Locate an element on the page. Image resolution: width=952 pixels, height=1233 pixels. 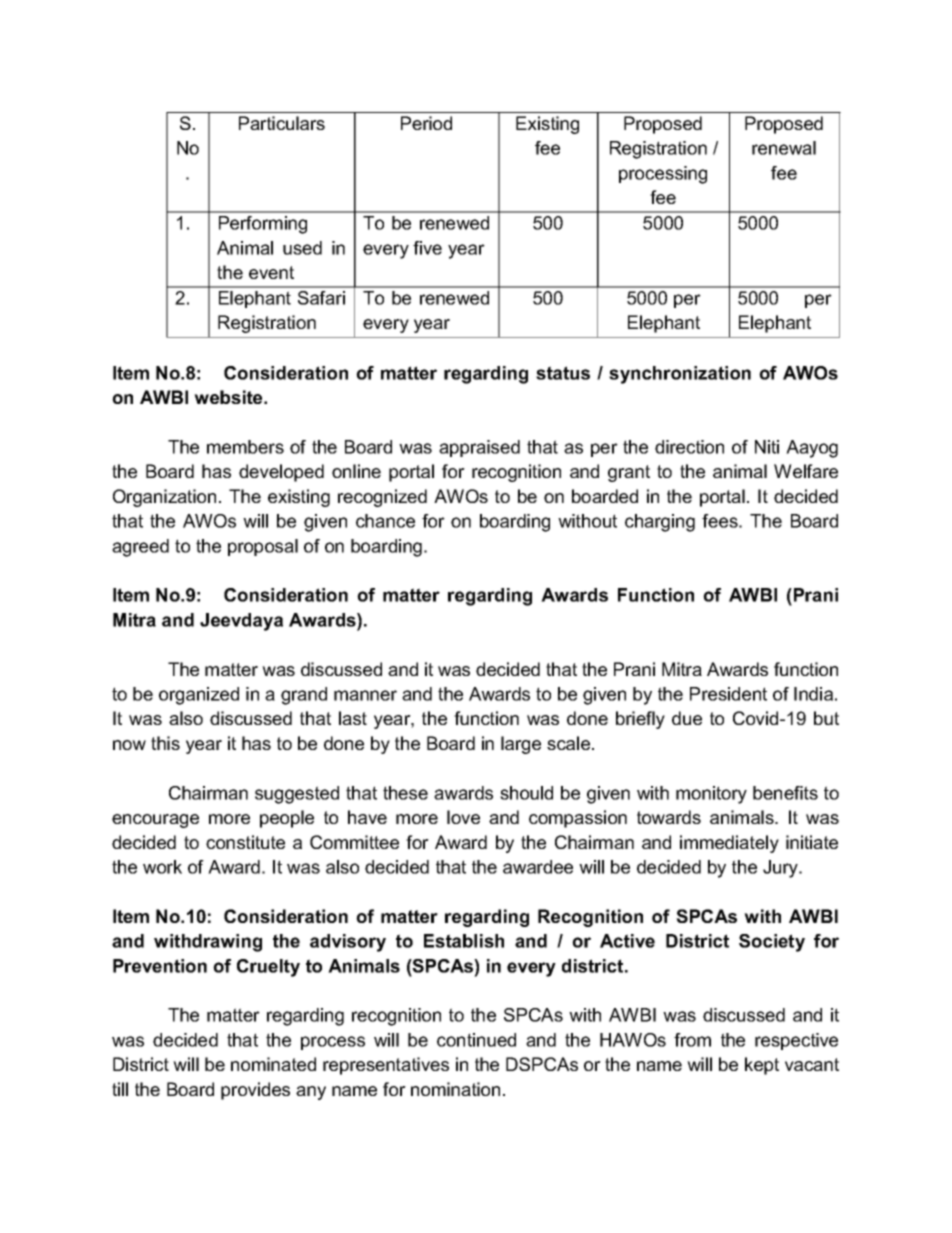
this is located at coordinates (165, 743).
